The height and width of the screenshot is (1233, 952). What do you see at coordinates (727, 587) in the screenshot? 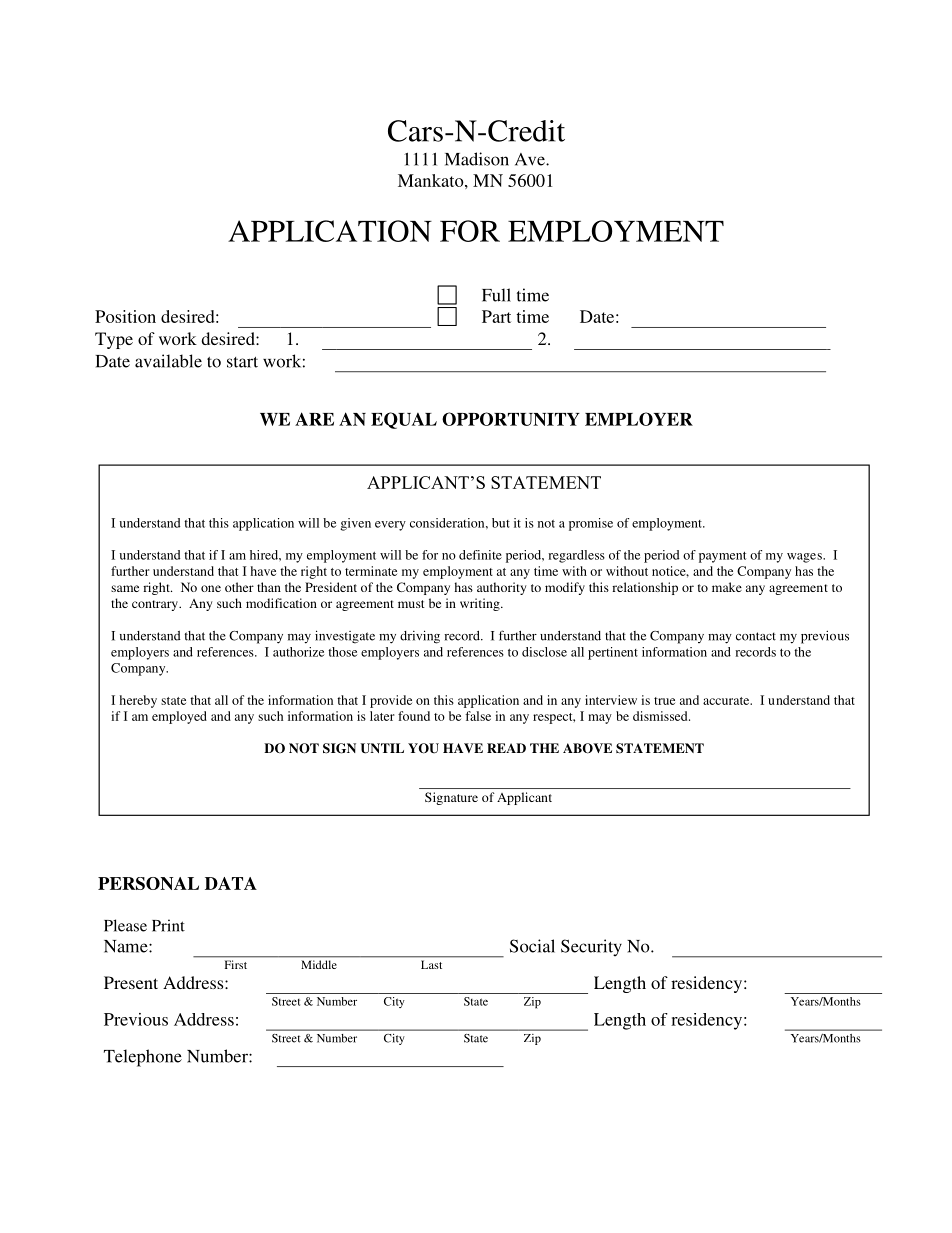
I see `make` at bounding box center [727, 587].
